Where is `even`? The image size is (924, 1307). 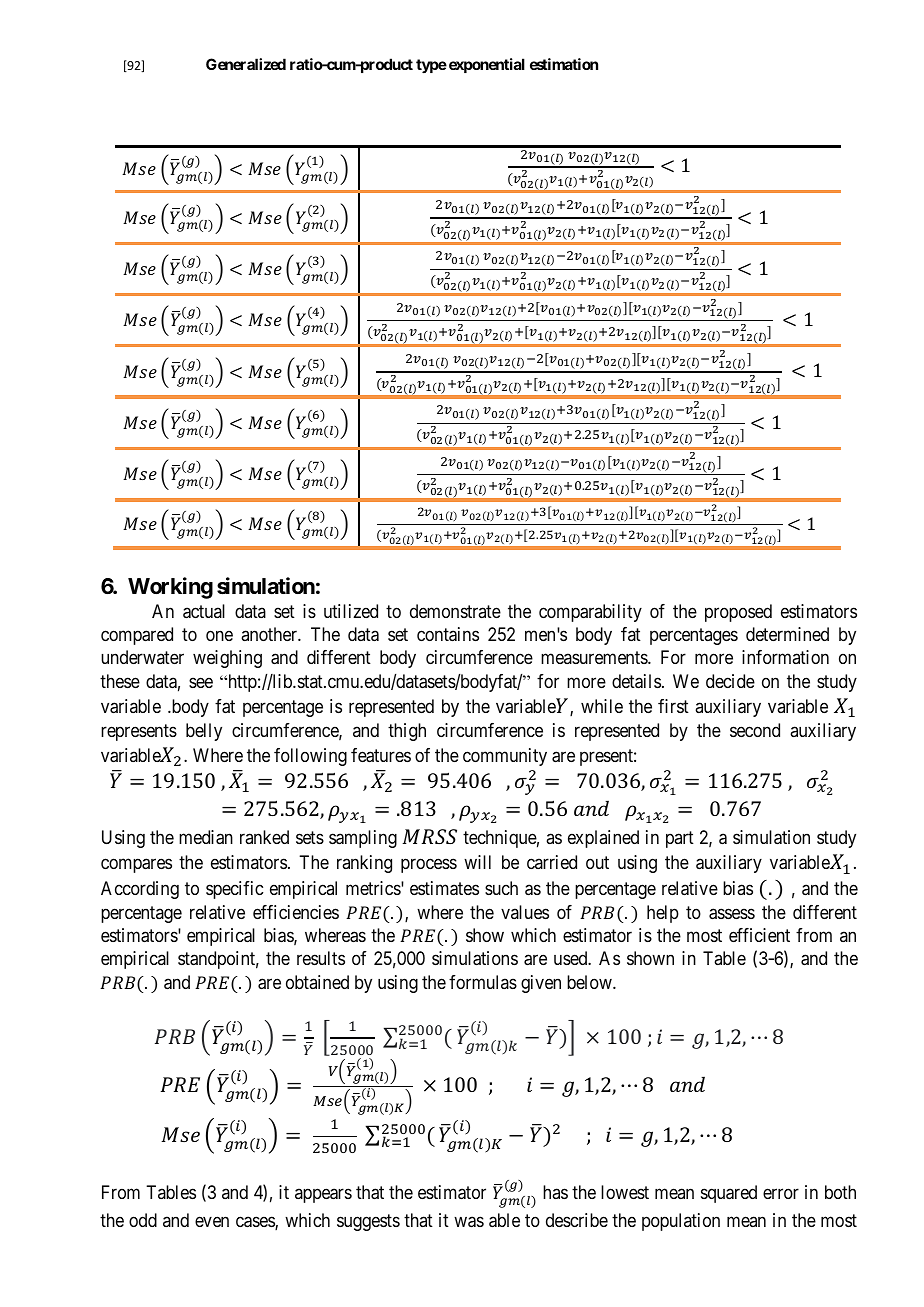 even is located at coordinates (212, 1221).
